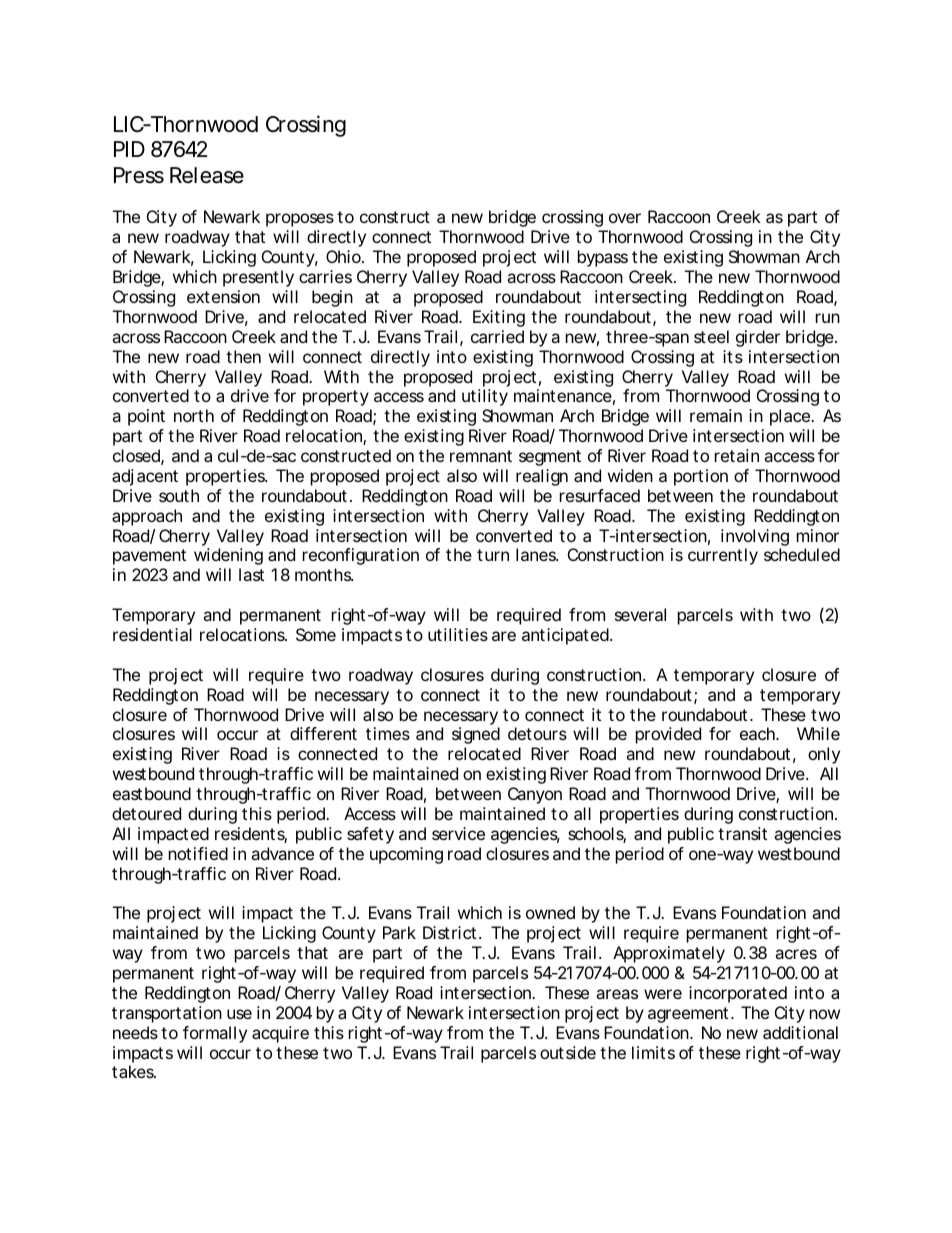  I want to click on last, so click(251, 574).
